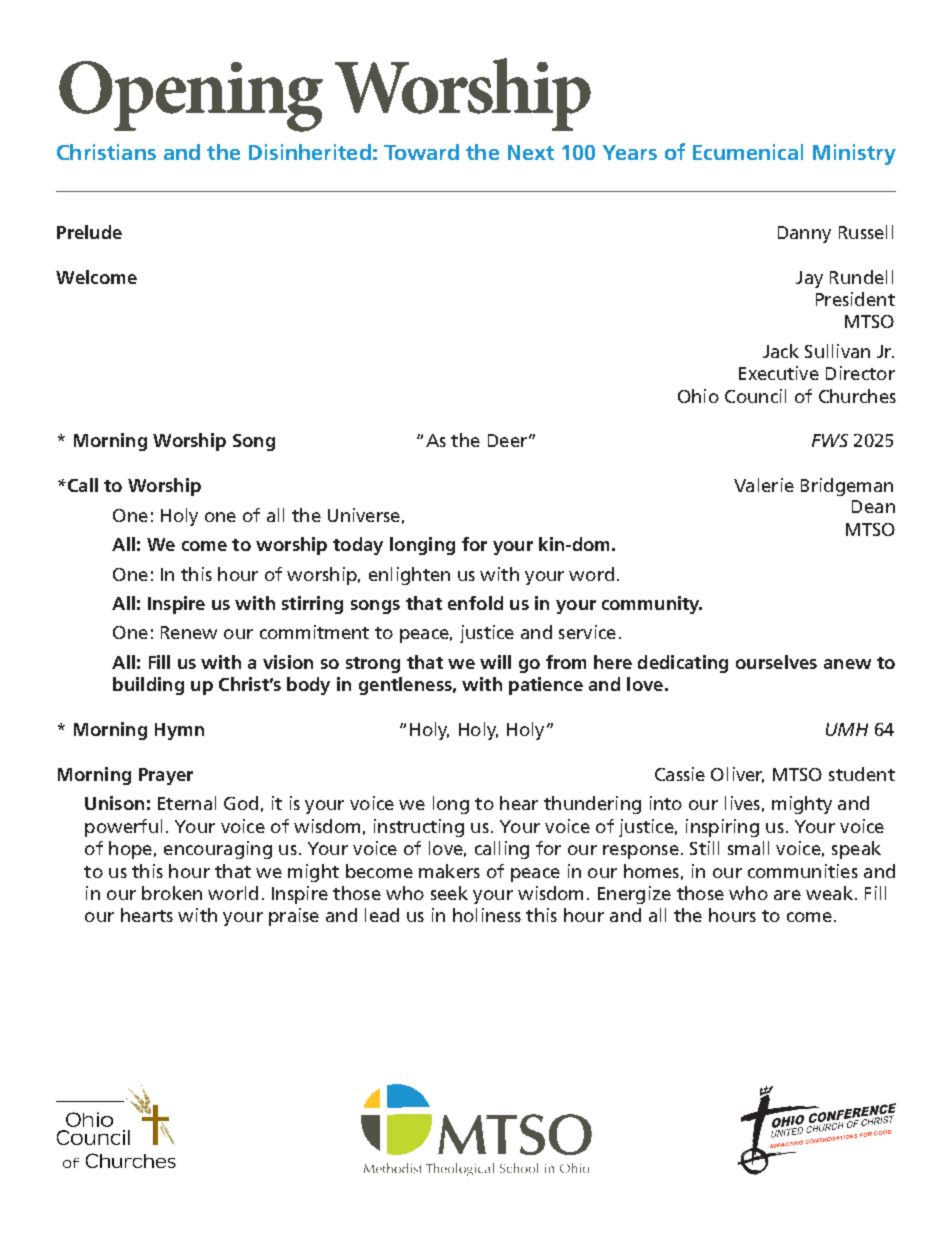 The image size is (952, 1233). What do you see at coordinates (787, 895) in the page?
I see `are` at bounding box center [787, 895].
